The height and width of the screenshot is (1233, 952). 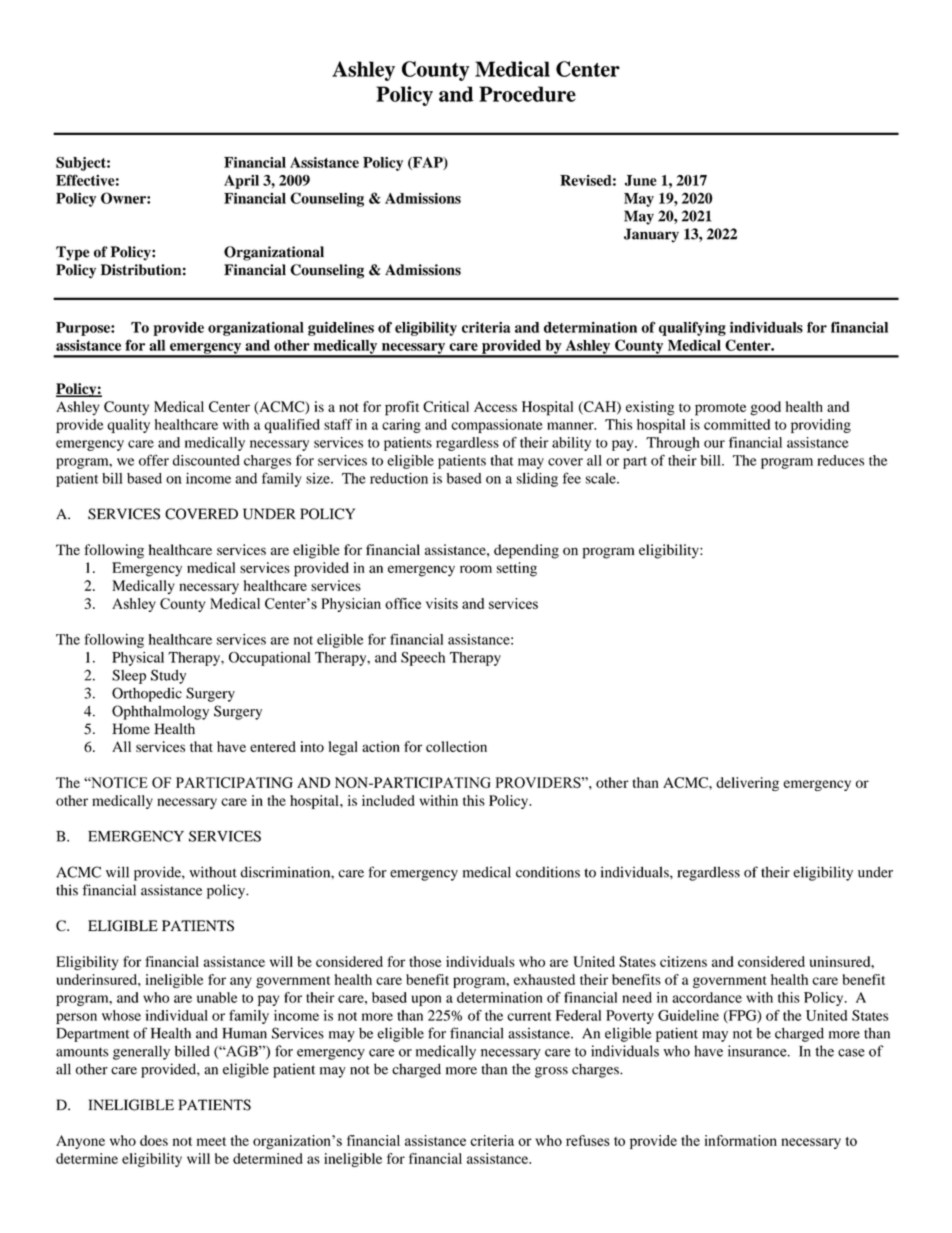 I want to click on delivering, so click(x=747, y=784).
